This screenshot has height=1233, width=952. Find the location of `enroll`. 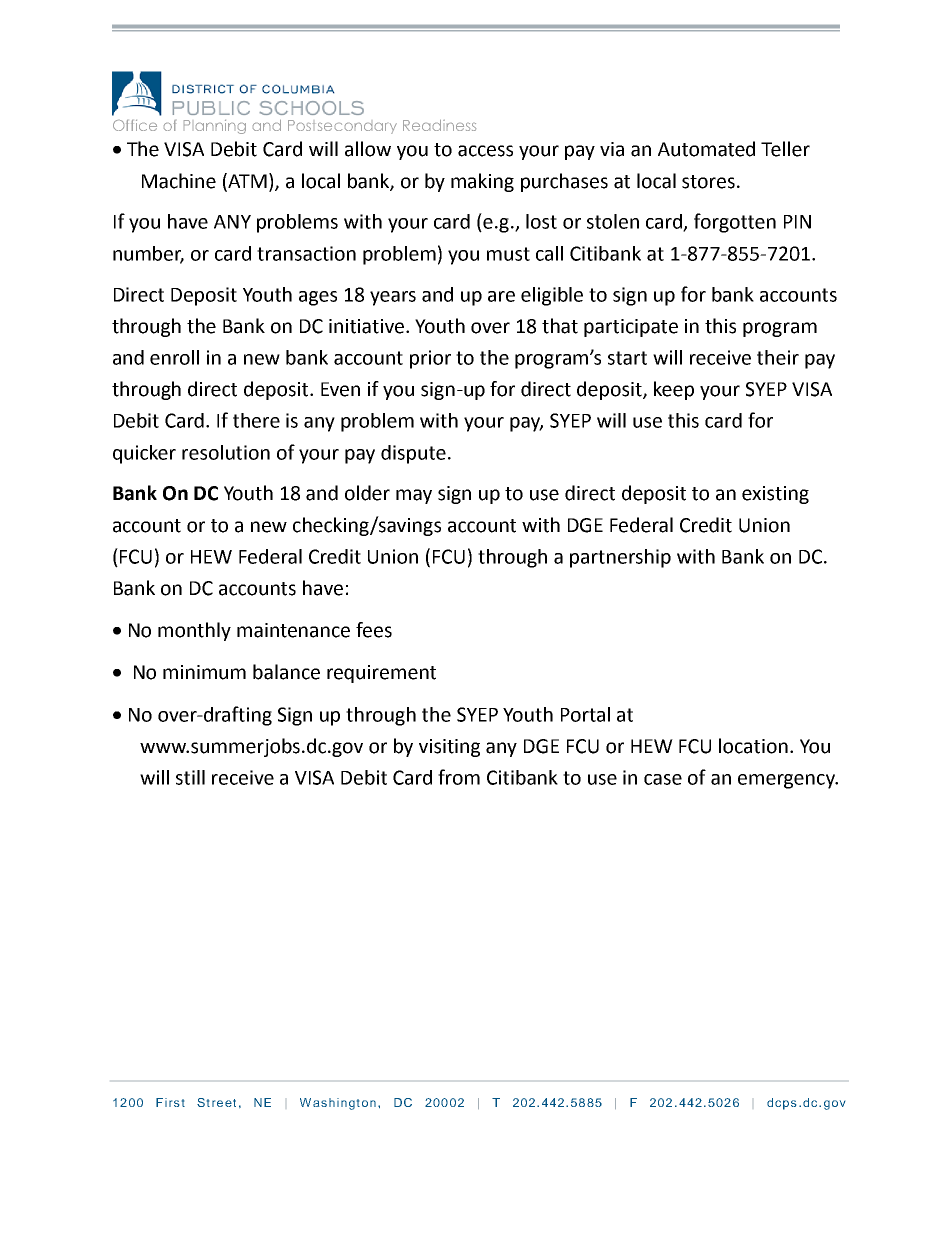

enroll is located at coordinates (174, 357).
